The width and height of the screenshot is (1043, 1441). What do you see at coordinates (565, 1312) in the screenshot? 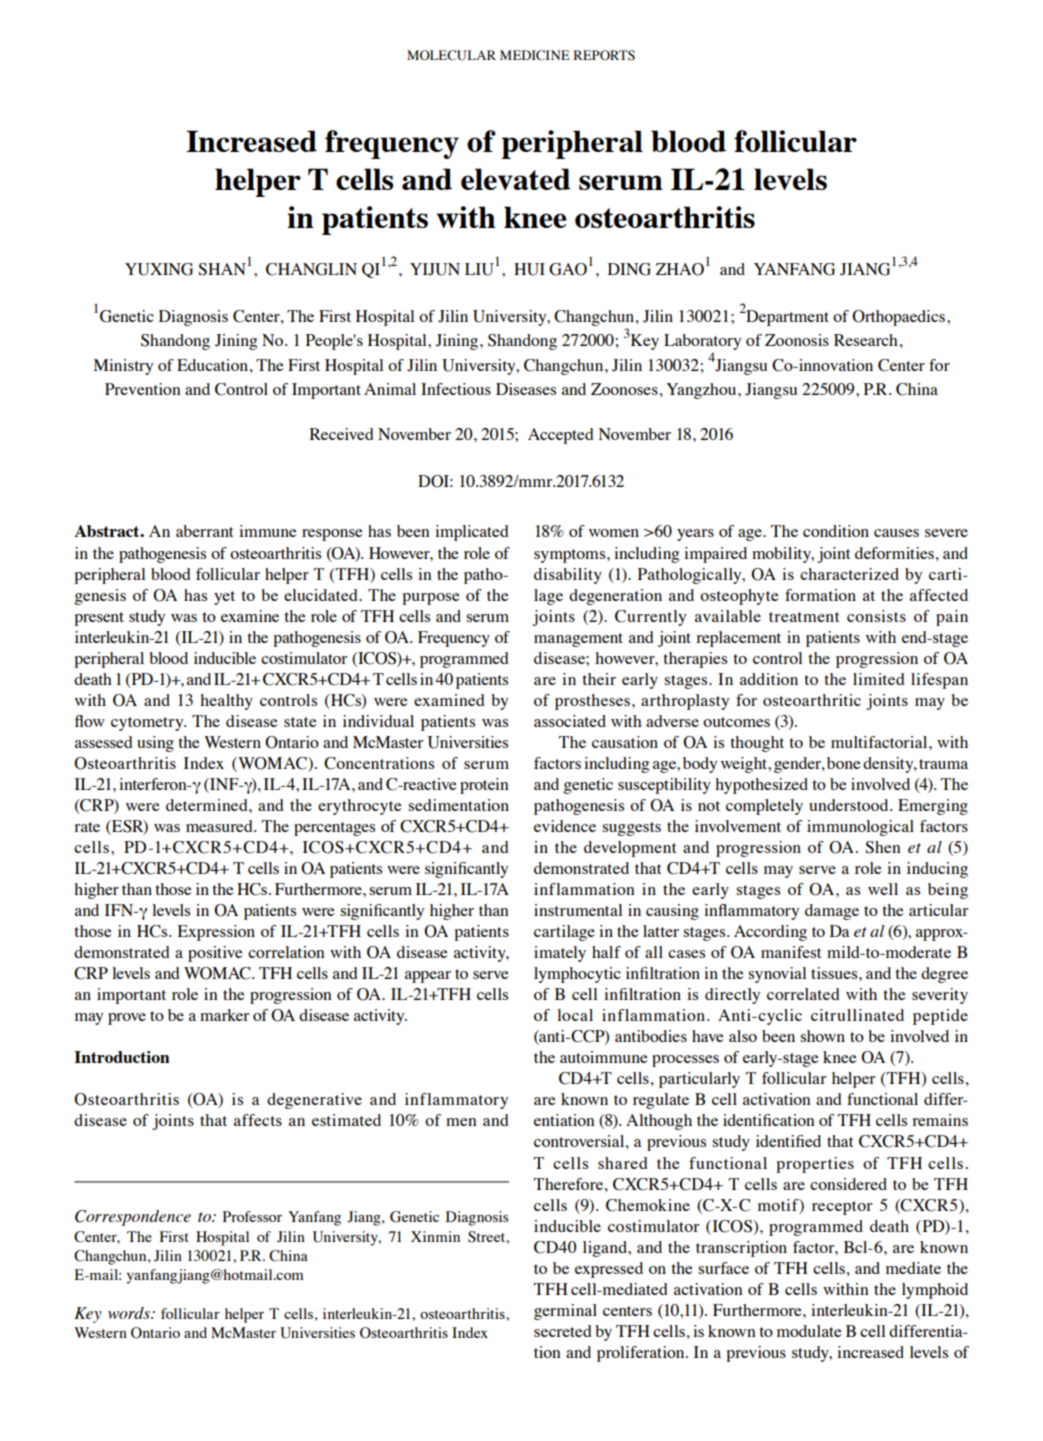
I see `germinal` at bounding box center [565, 1312].
